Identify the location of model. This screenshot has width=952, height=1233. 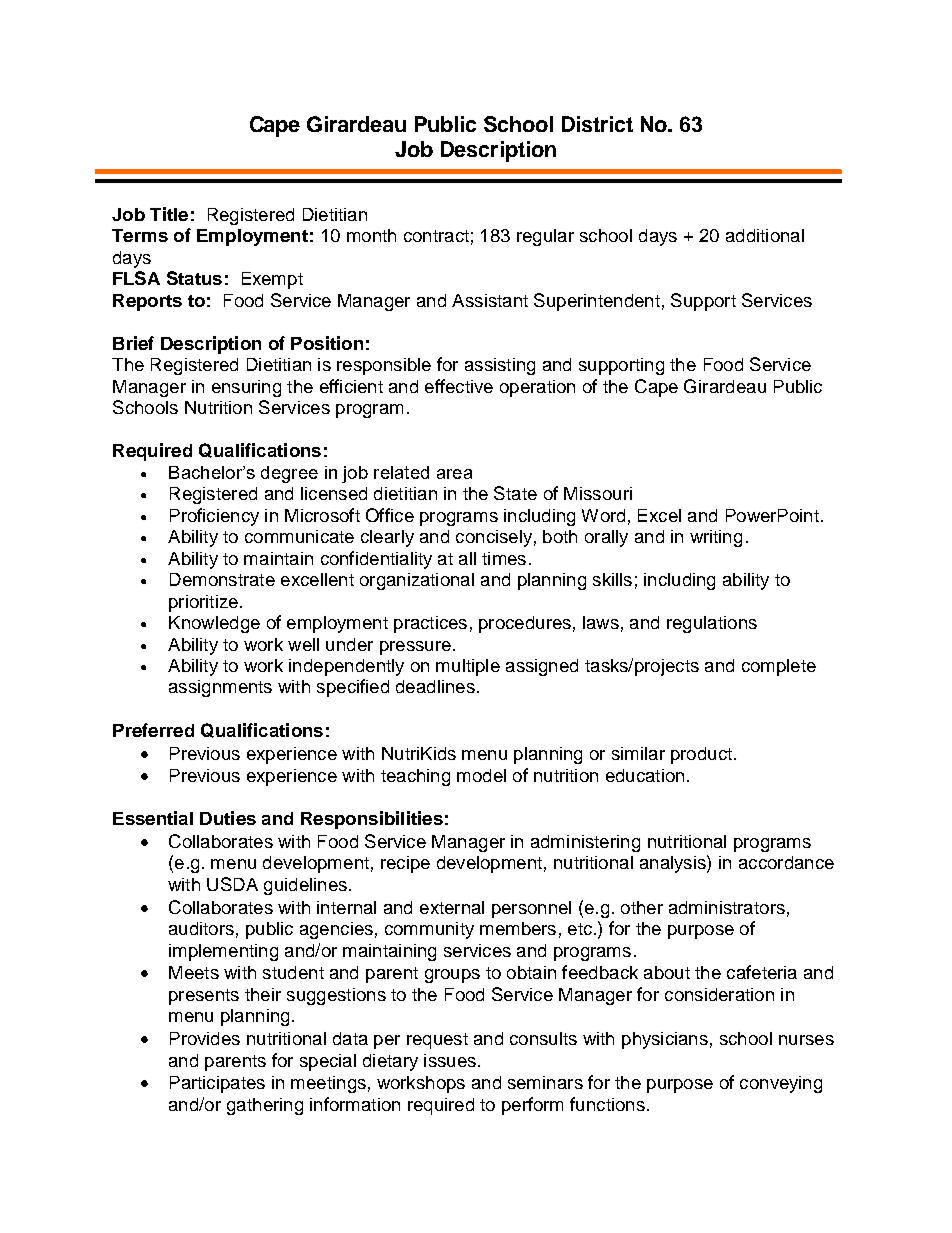
(481, 775).
